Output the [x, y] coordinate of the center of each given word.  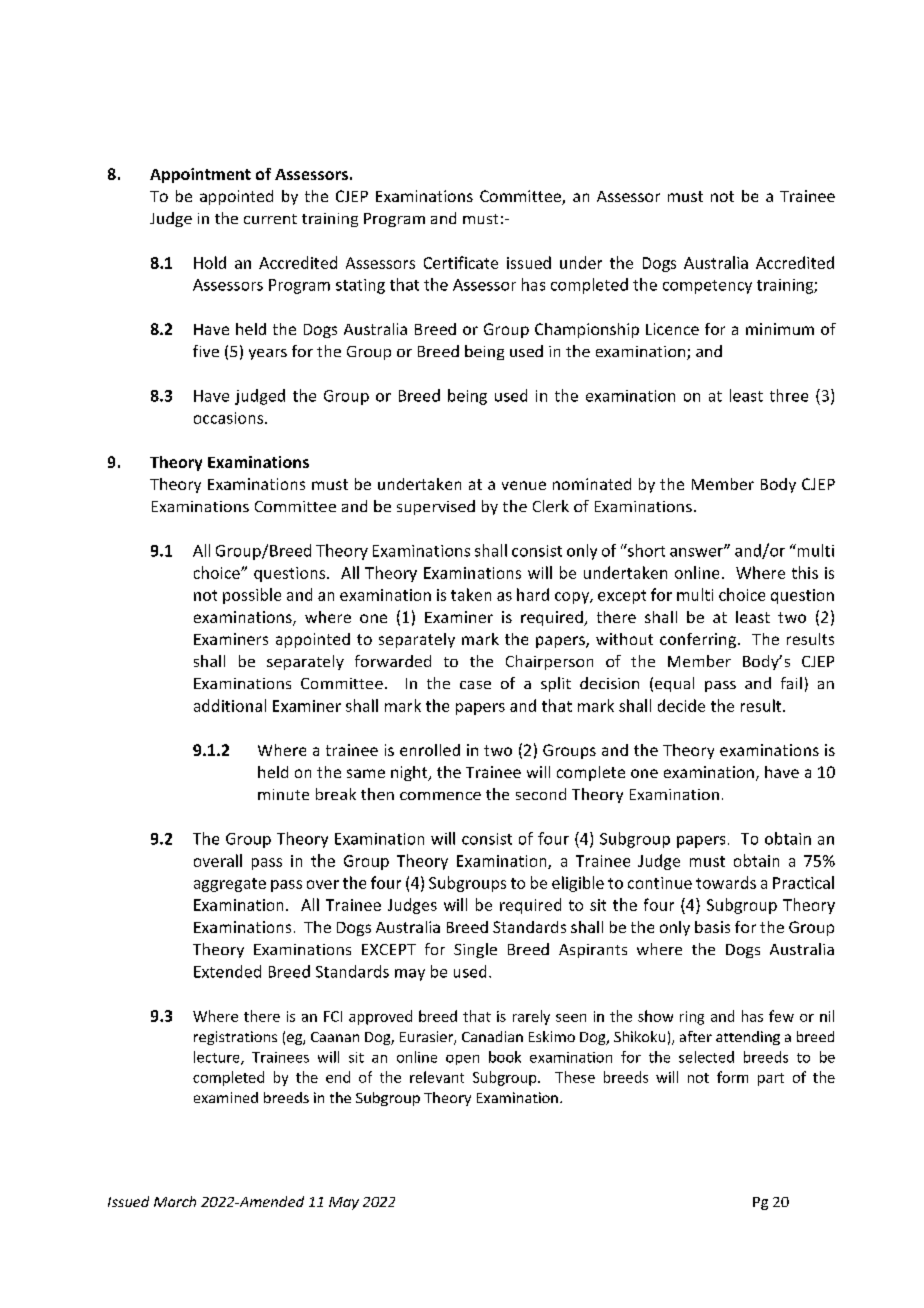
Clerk [551, 506]
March [175, 1201]
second [541, 794]
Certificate [461, 262]
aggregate [230, 885]
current [270, 219]
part [771, 1079]
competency [707, 287]
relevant [437, 1077]
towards [726, 882]
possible [252, 596]
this [805, 572]
